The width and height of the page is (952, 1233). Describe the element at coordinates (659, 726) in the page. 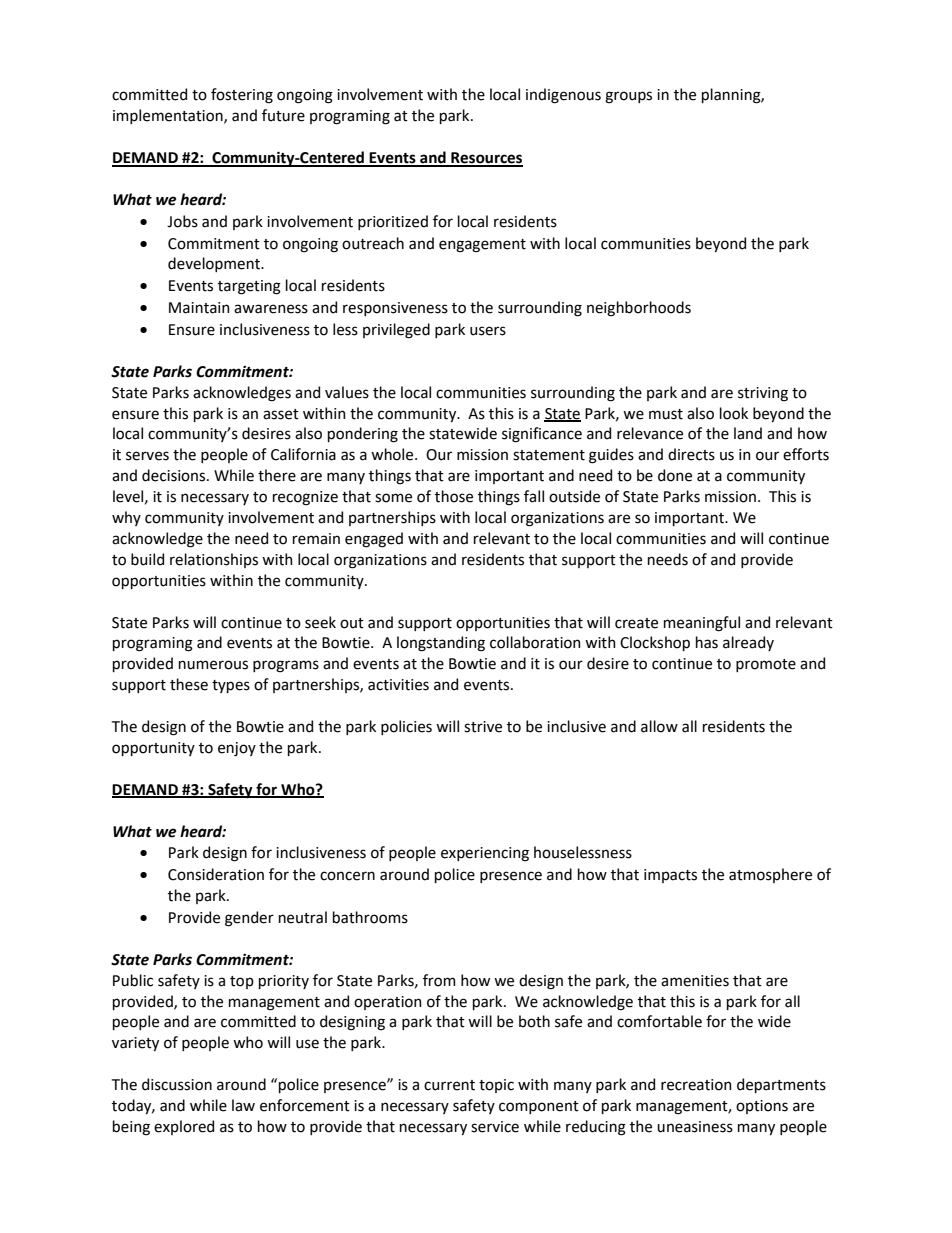

I see `allow` at that location.
